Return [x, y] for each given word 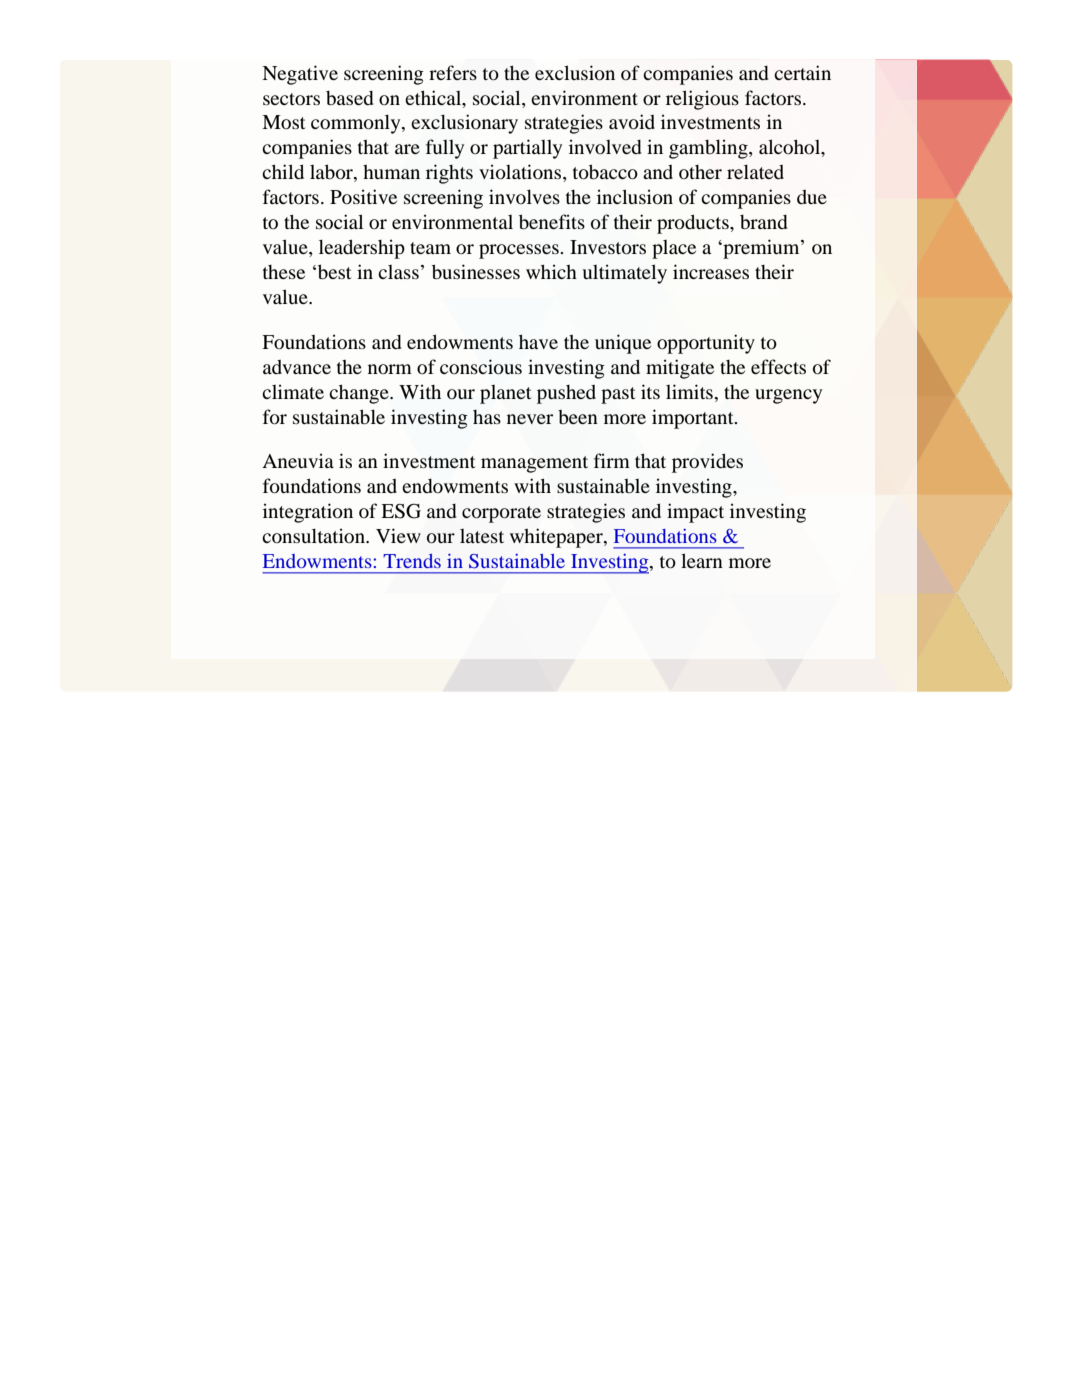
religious [702, 100]
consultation [314, 535]
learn [702, 560]
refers [453, 72]
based [350, 98]
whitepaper [557, 538]
